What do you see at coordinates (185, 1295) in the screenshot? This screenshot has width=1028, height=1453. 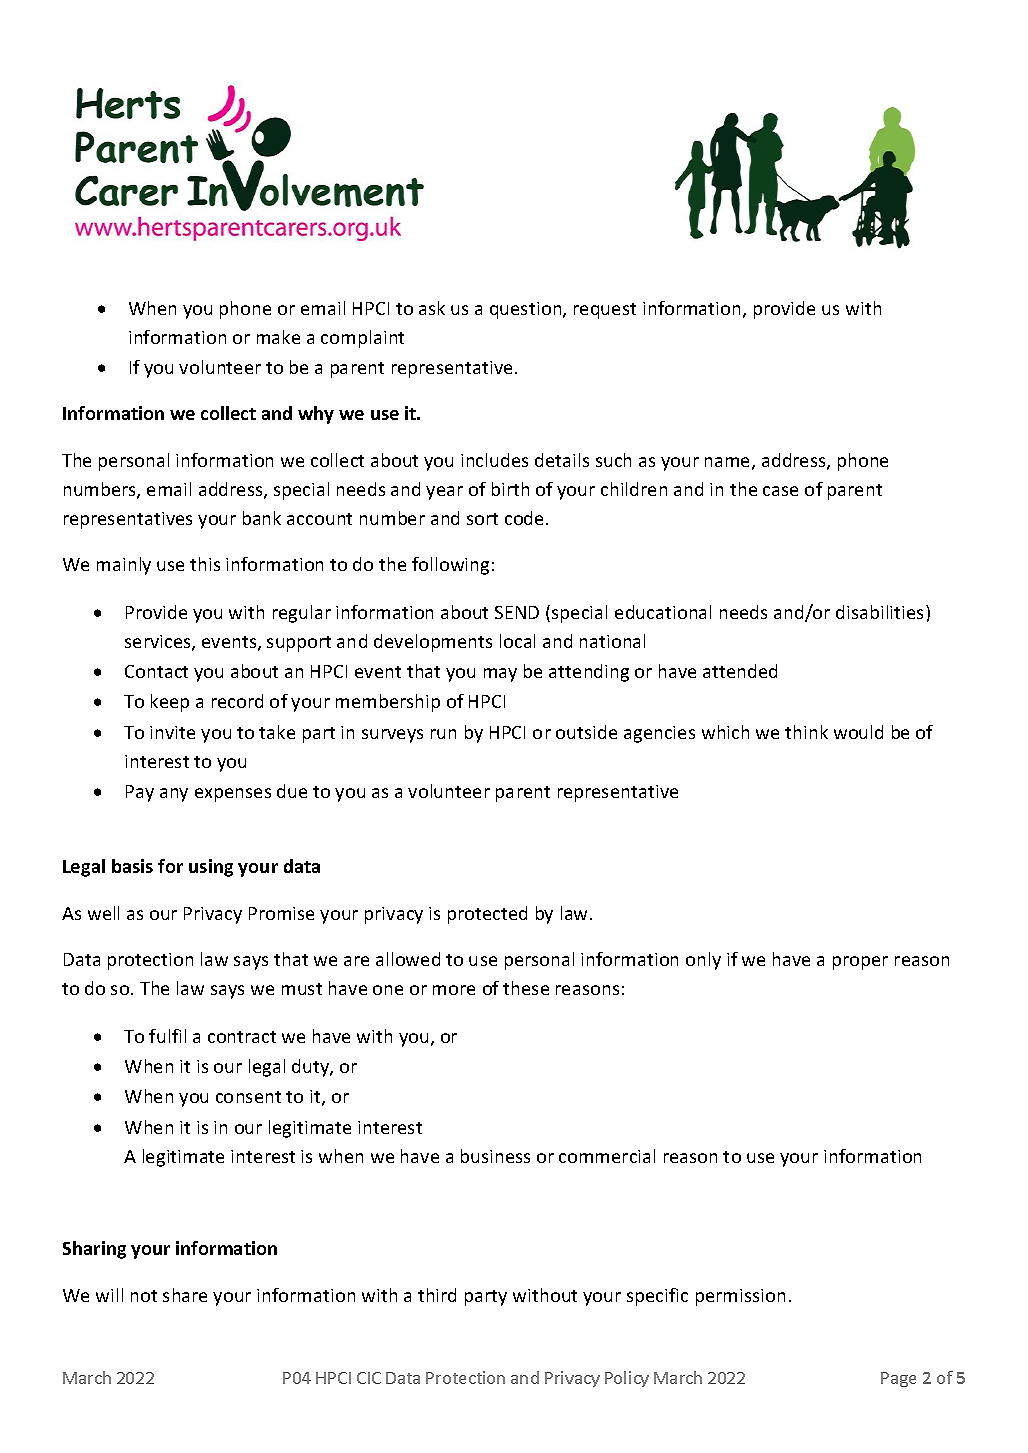 I see `share` at bounding box center [185, 1295].
